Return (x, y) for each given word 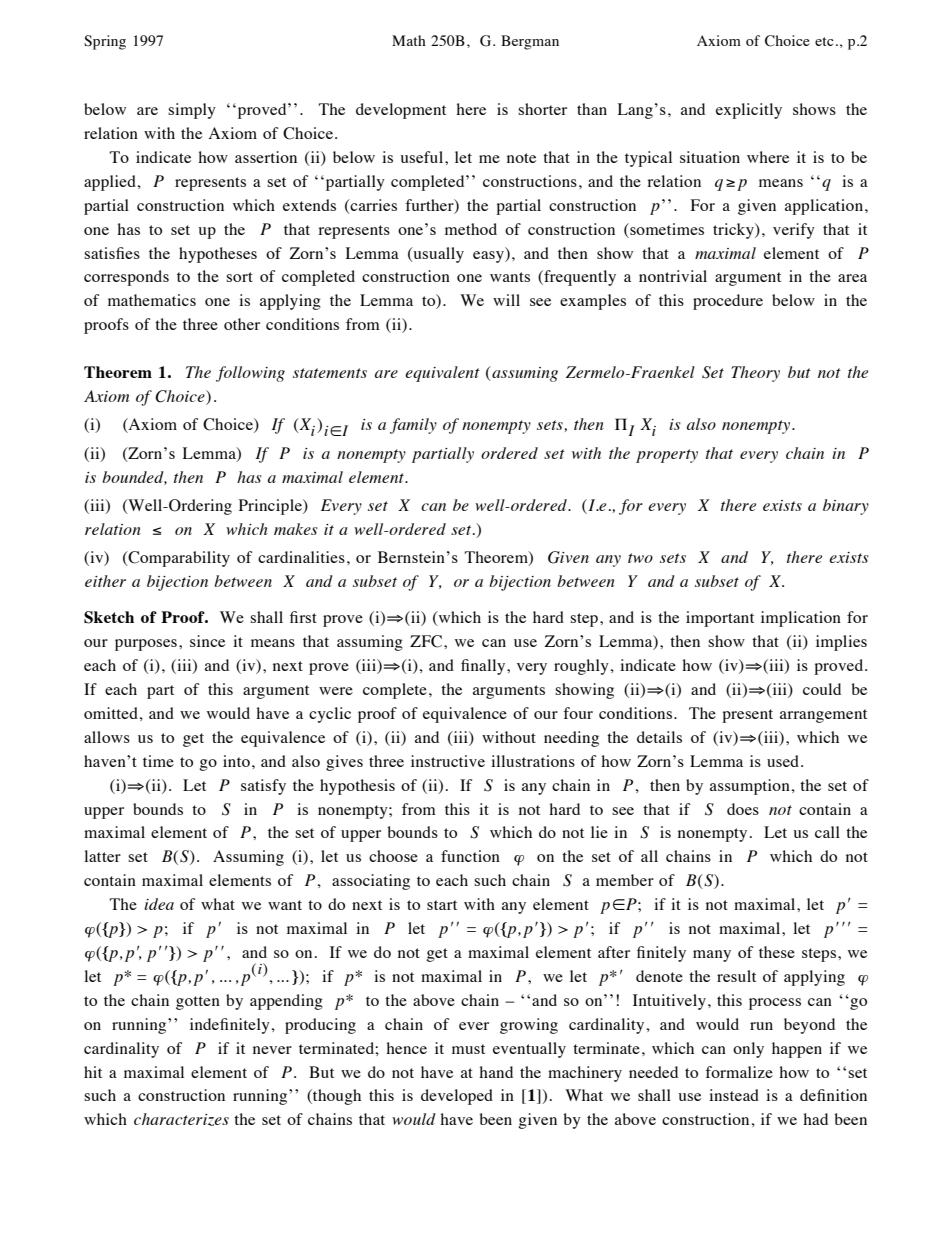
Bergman (530, 42)
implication (801, 619)
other (242, 324)
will (506, 300)
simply (192, 111)
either (105, 581)
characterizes (181, 1119)
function (470, 856)
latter (102, 856)
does (743, 809)
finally (484, 667)
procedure (728, 302)
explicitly (749, 111)
